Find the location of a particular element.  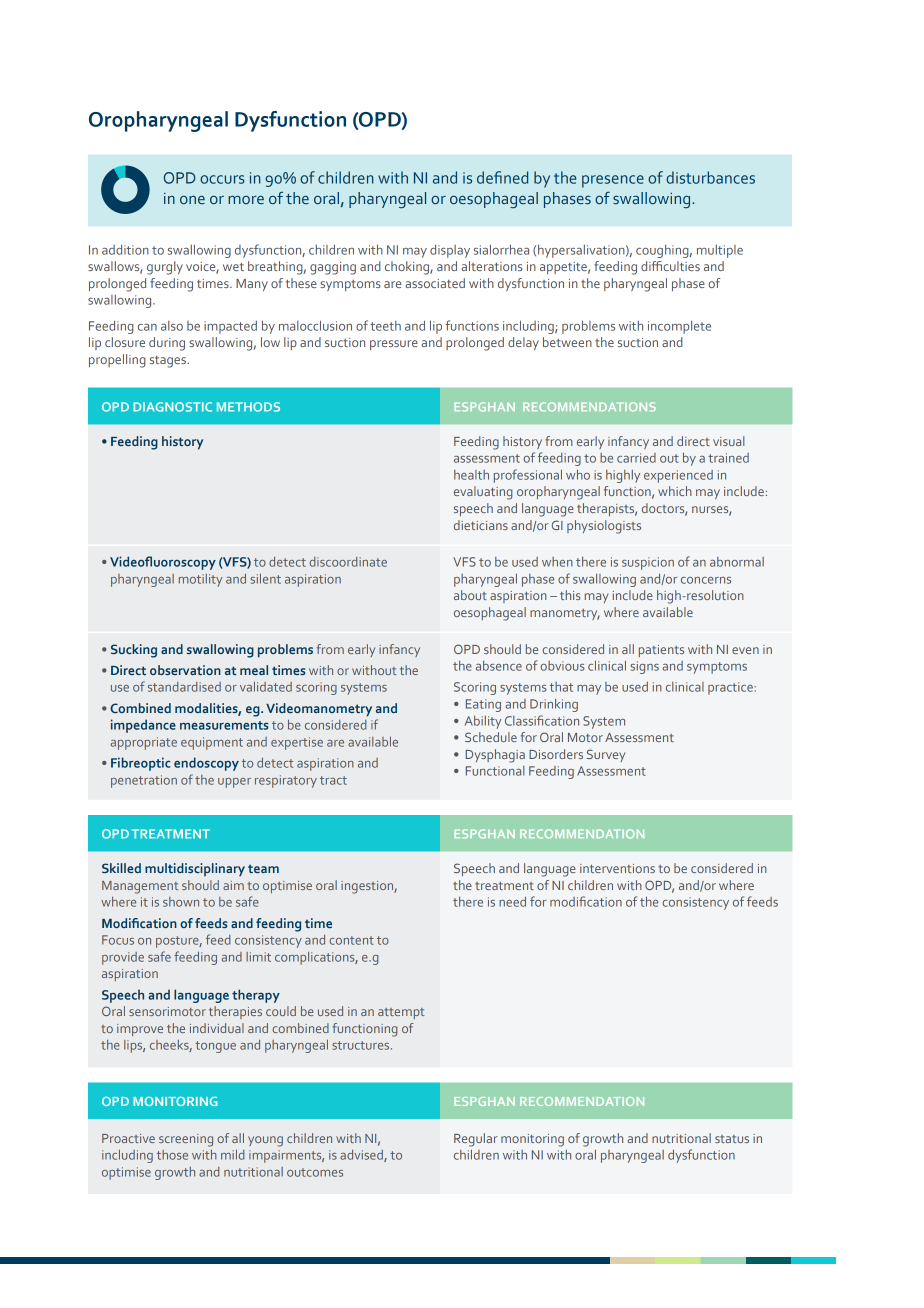

Regular is located at coordinates (476, 1140).
